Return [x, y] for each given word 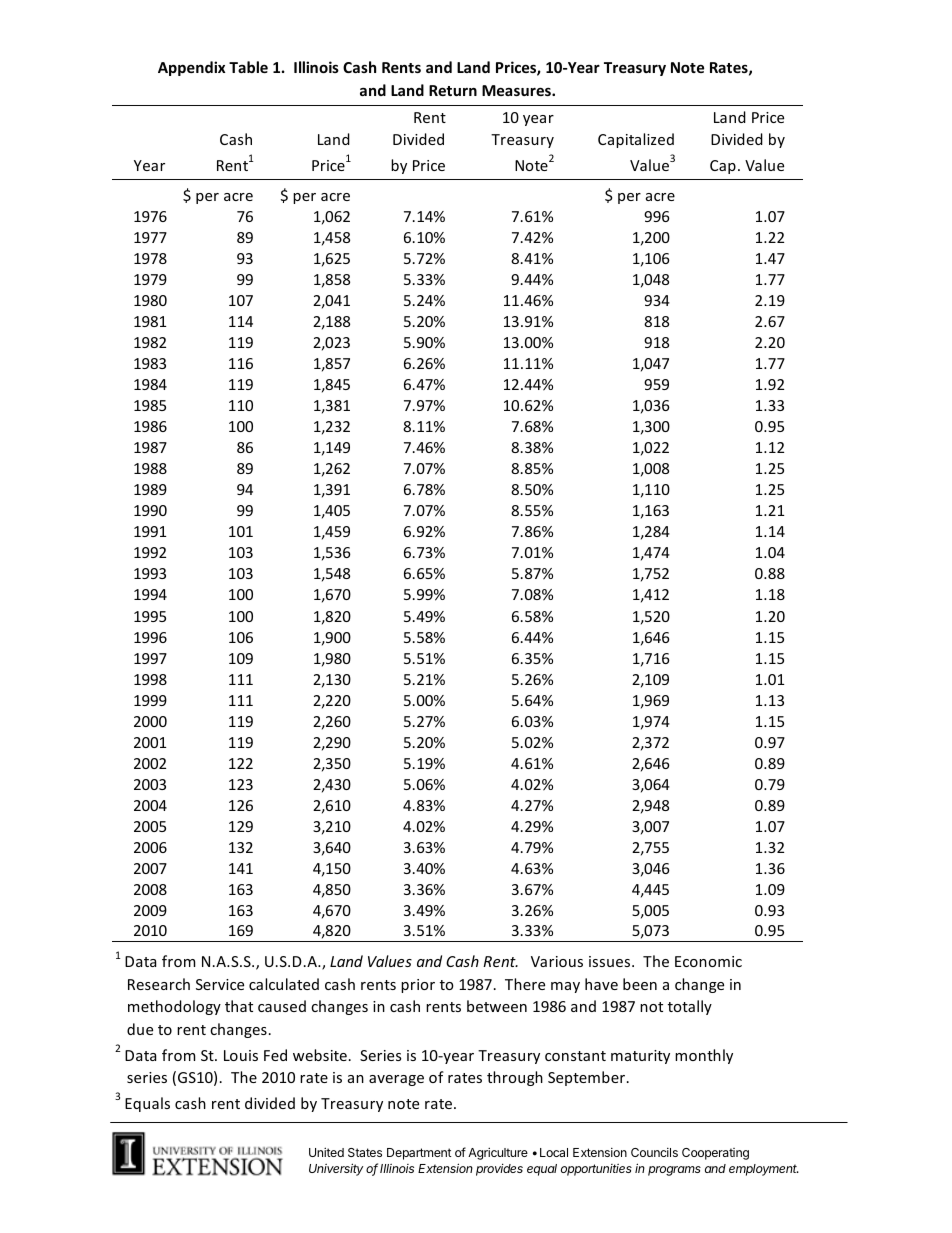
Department [419, 1154]
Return [453, 90]
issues [609, 961]
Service [220, 984]
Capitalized [636, 140]
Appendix [191, 68]
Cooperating [715, 1154]
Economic [708, 961]
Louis [241, 1055]
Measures [517, 90]
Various [557, 961]
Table [248, 67]
